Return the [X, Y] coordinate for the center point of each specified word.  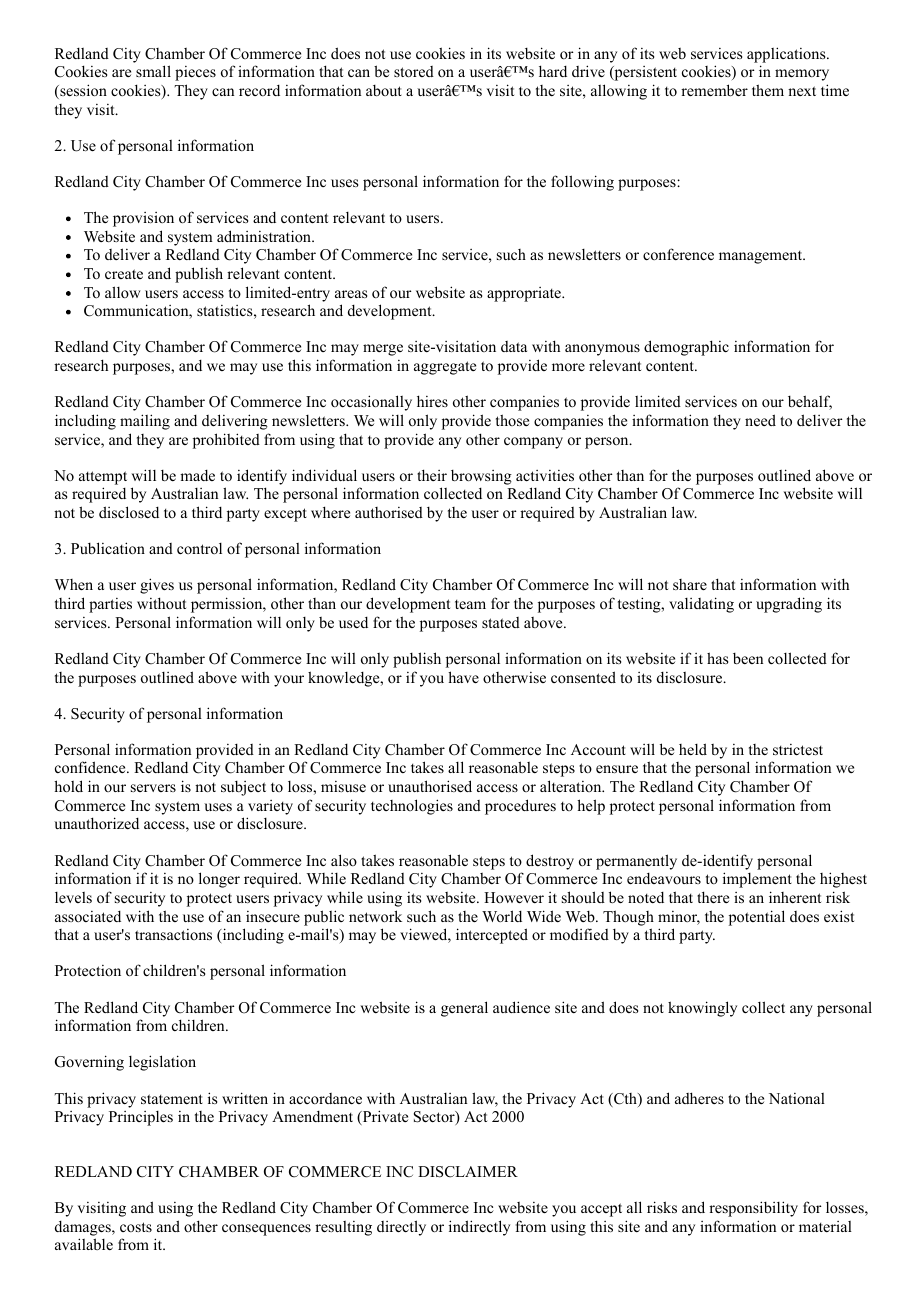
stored [414, 71]
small [153, 71]
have [463, 677]
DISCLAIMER [468, 1172]
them [768, 90]
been [748, 658]
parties [110, 605]
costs [136, 1227]
